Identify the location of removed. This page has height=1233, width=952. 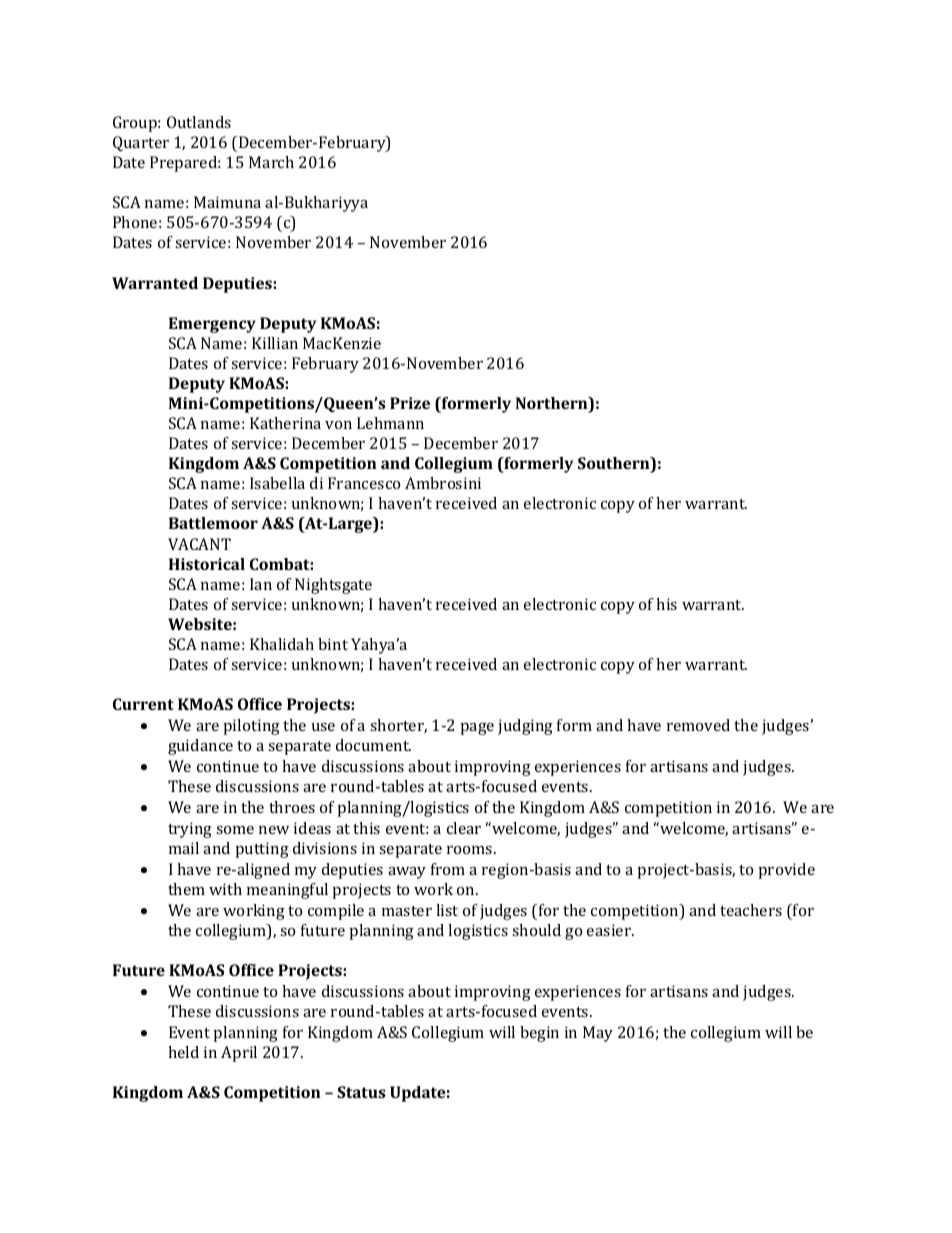
(698, 725).
